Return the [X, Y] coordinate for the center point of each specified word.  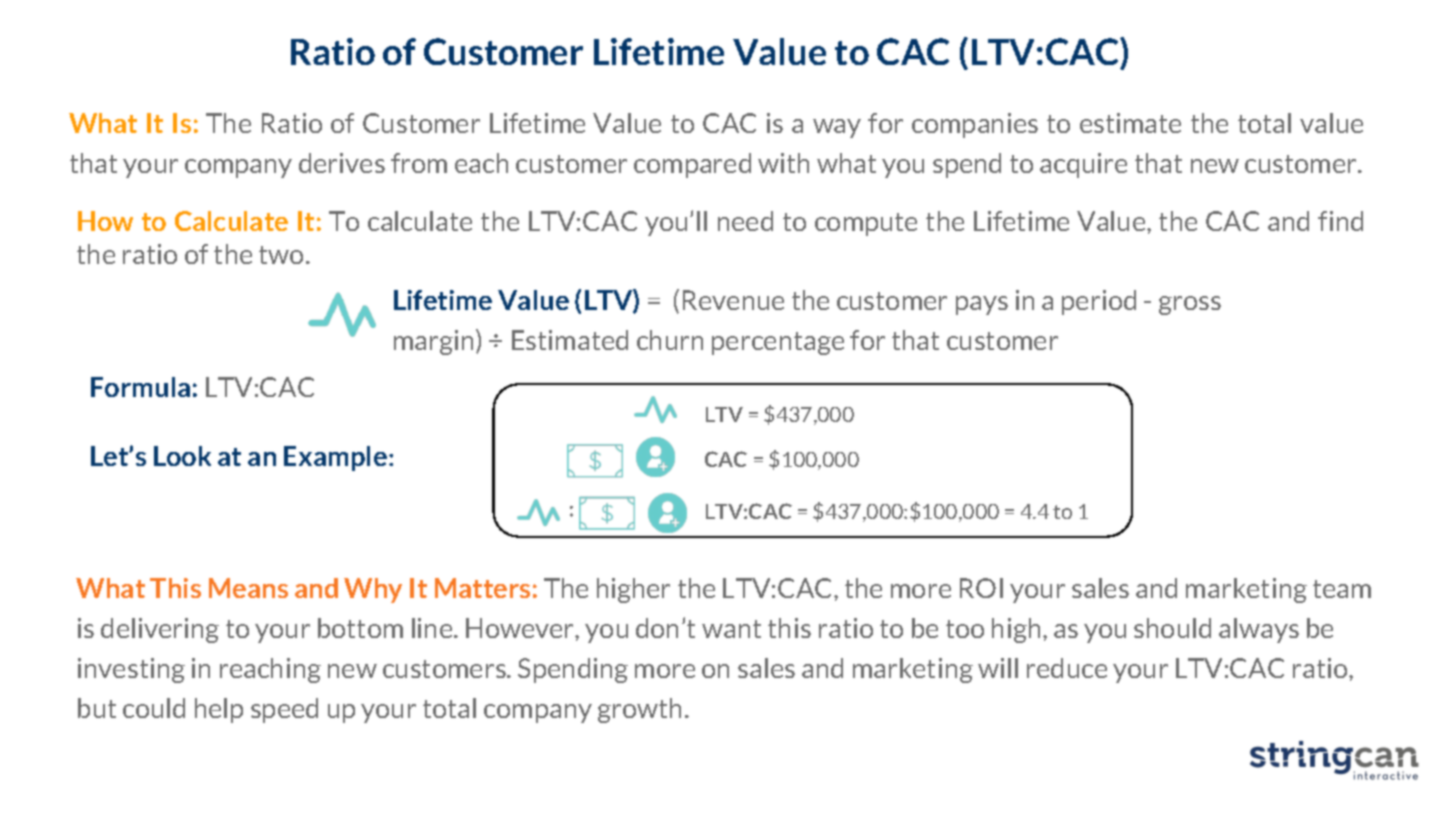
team [1342, 589]
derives [342, 163]
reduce [1067, 668]
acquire [1083, 165]
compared [692, 165]
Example [335, 458]
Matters [482, 588]
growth [639, 710]
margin [433, 342]
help [219, 710]
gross [1190, 305]
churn [670, 340]
